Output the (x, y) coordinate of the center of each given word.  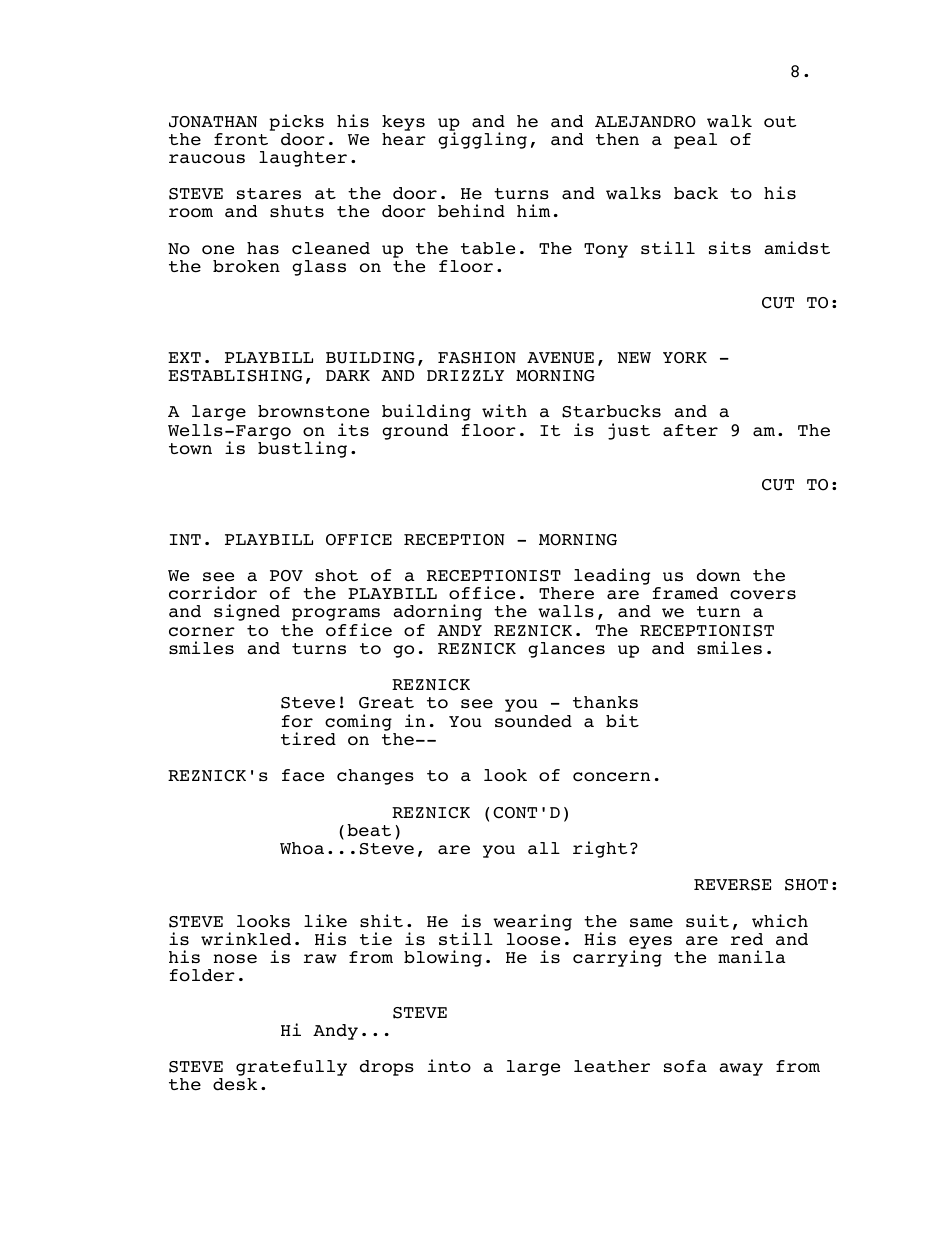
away (741, 1069)
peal (695, 141)
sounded (533, 721)
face (303, 775)
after (690, 430)
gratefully (291, 1069)
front (241, 139)
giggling (482, 139)
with (504, 410)
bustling (302, 448)
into (449, 1066)
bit (622, 720)
